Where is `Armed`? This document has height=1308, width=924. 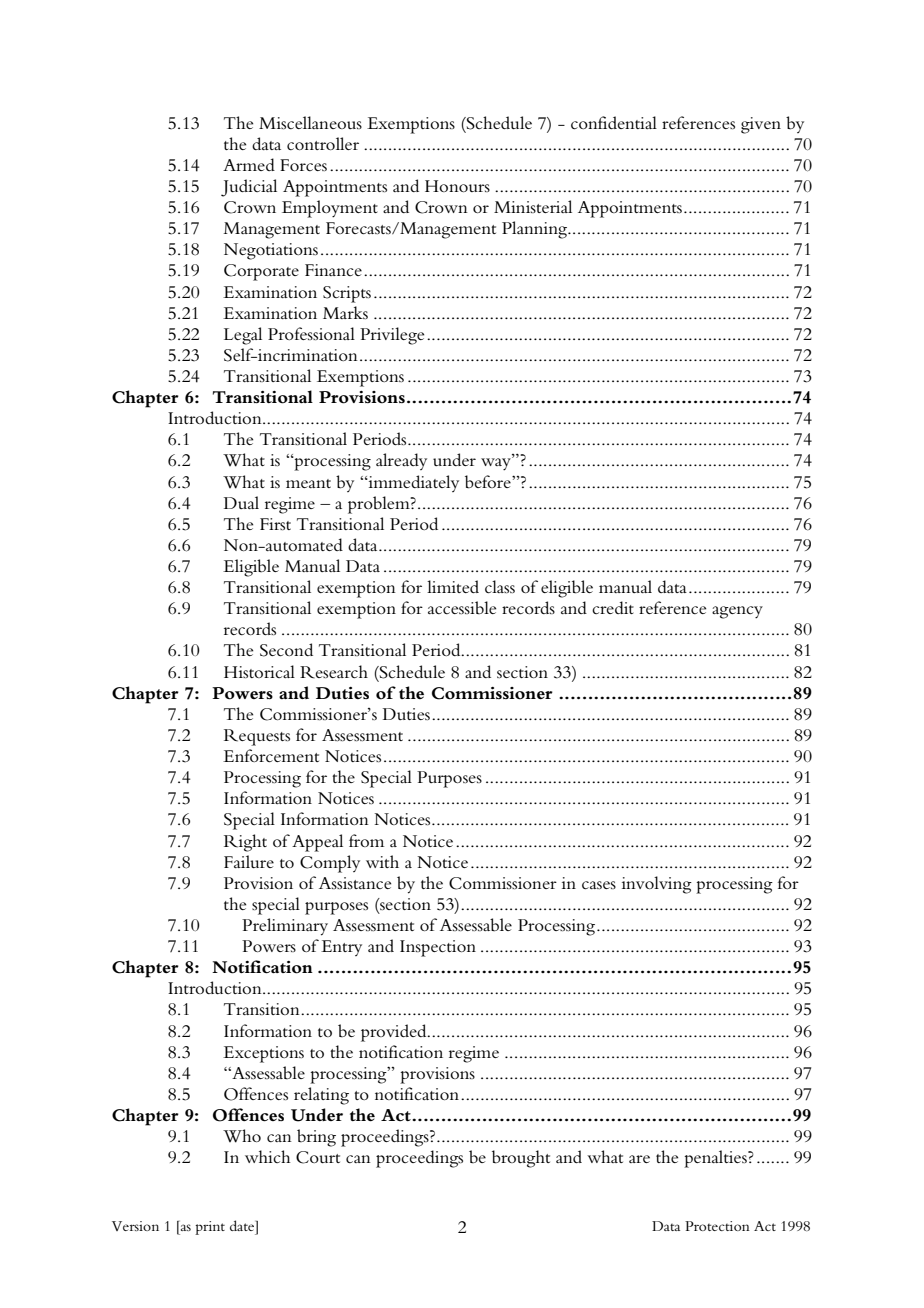
Armed is located at coordinates (249, 164).
